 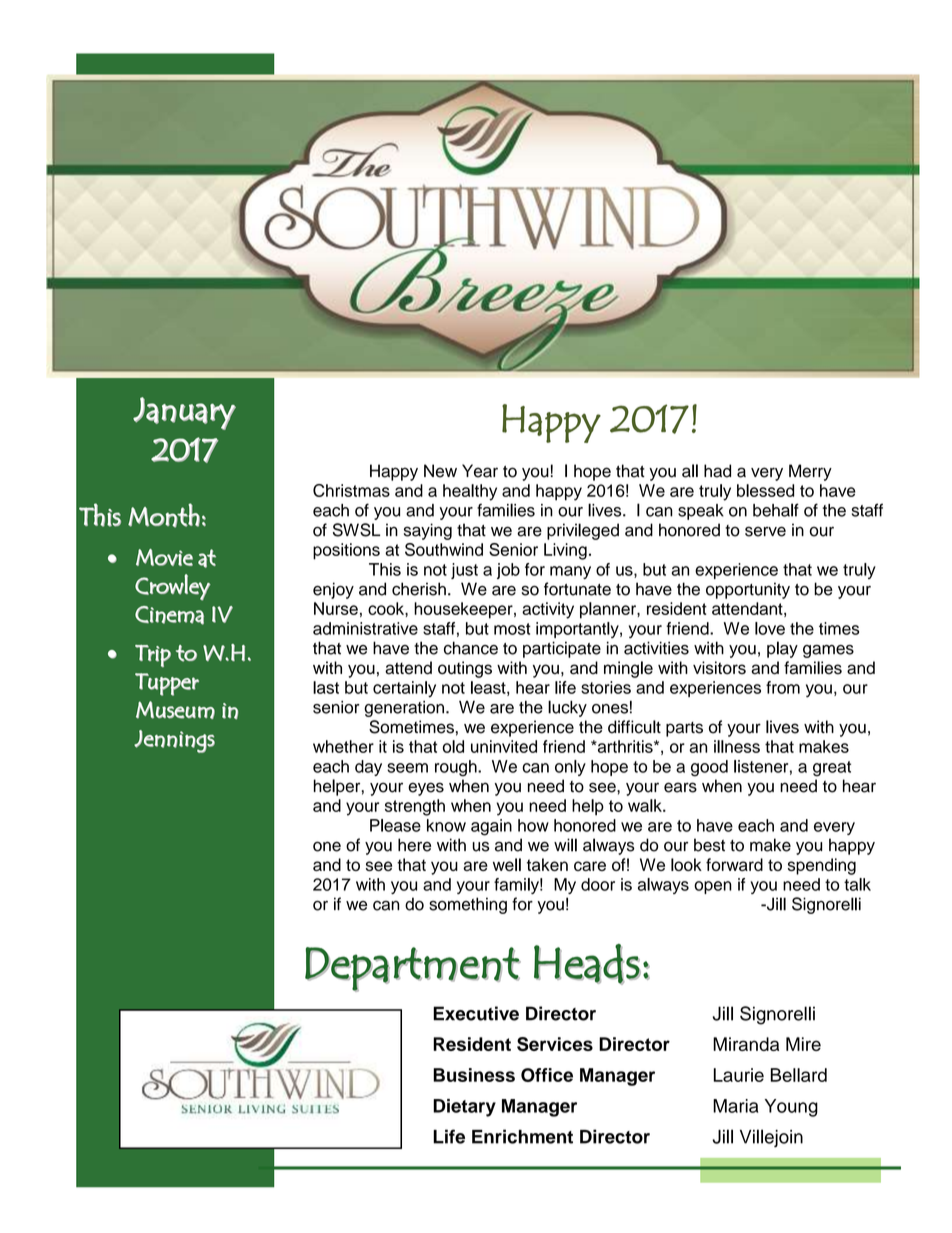 What do you see at coordinates (765, 490) in the page?
I see `blessed` at bounding box center [765, 490].
